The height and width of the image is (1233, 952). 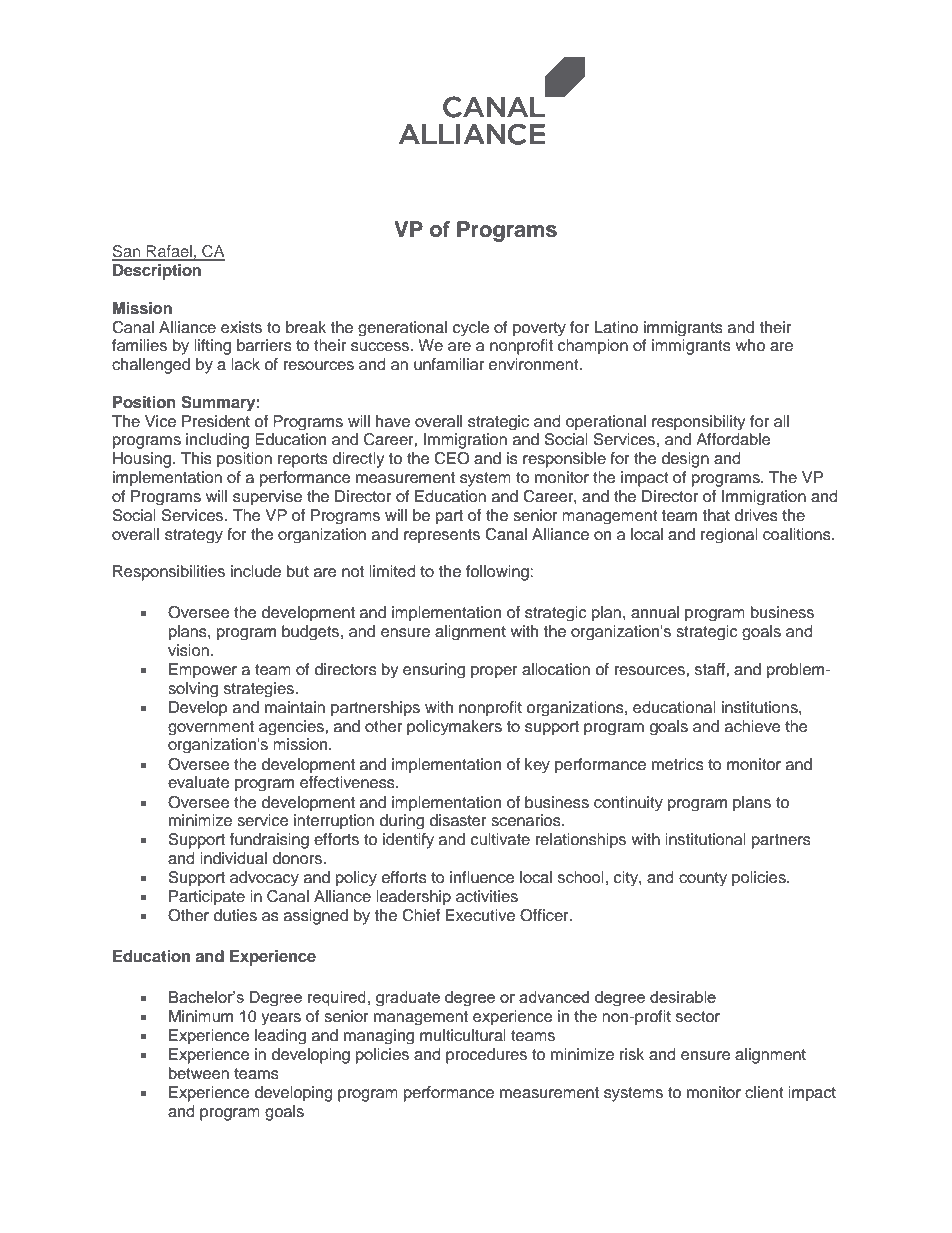 What do you see at coordinates (196, 458) in the image?
I see `This` at bounding box center [196, 458].
